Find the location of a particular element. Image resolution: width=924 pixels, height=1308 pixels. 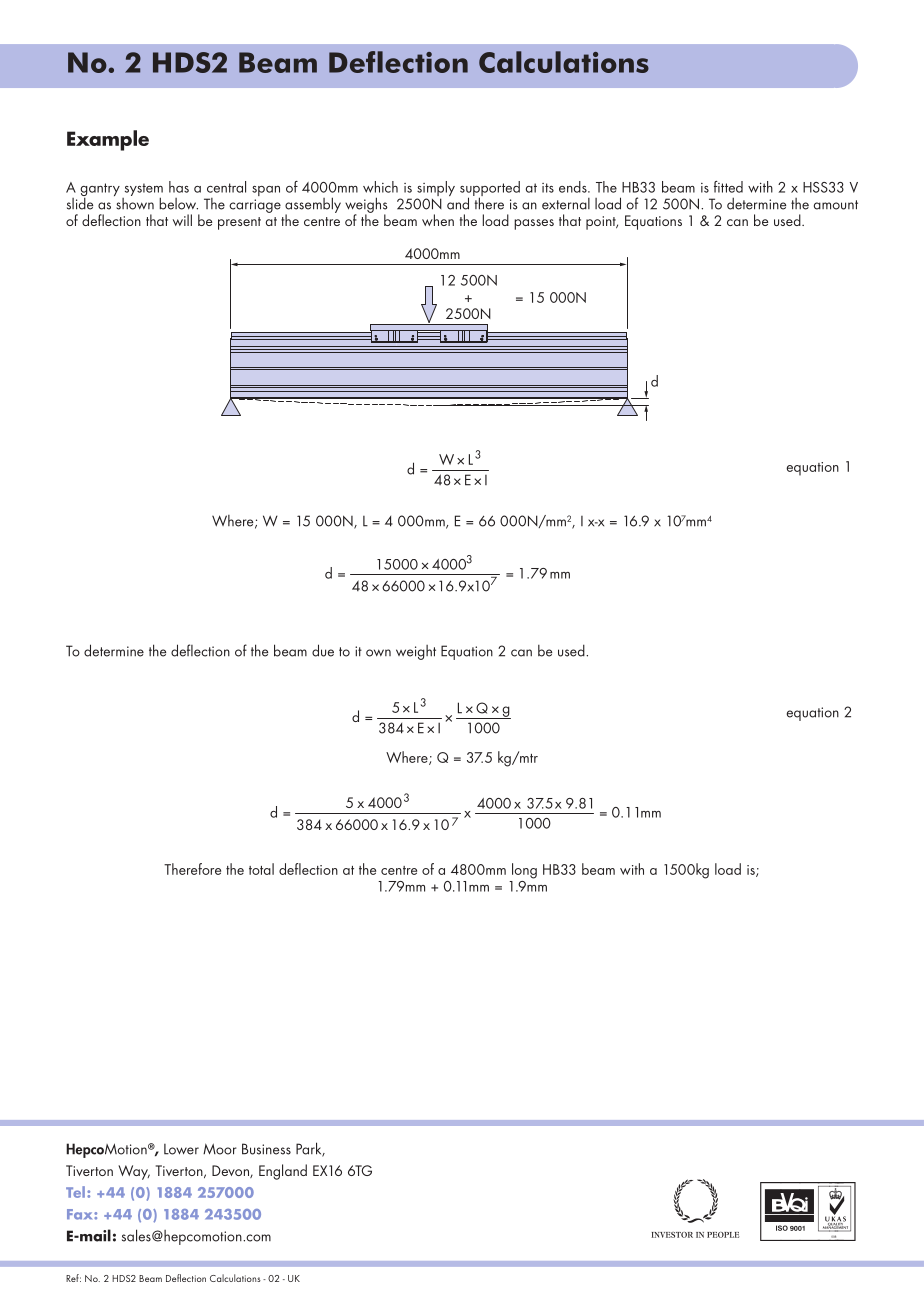

simply is located at coordinates (435, 190).
